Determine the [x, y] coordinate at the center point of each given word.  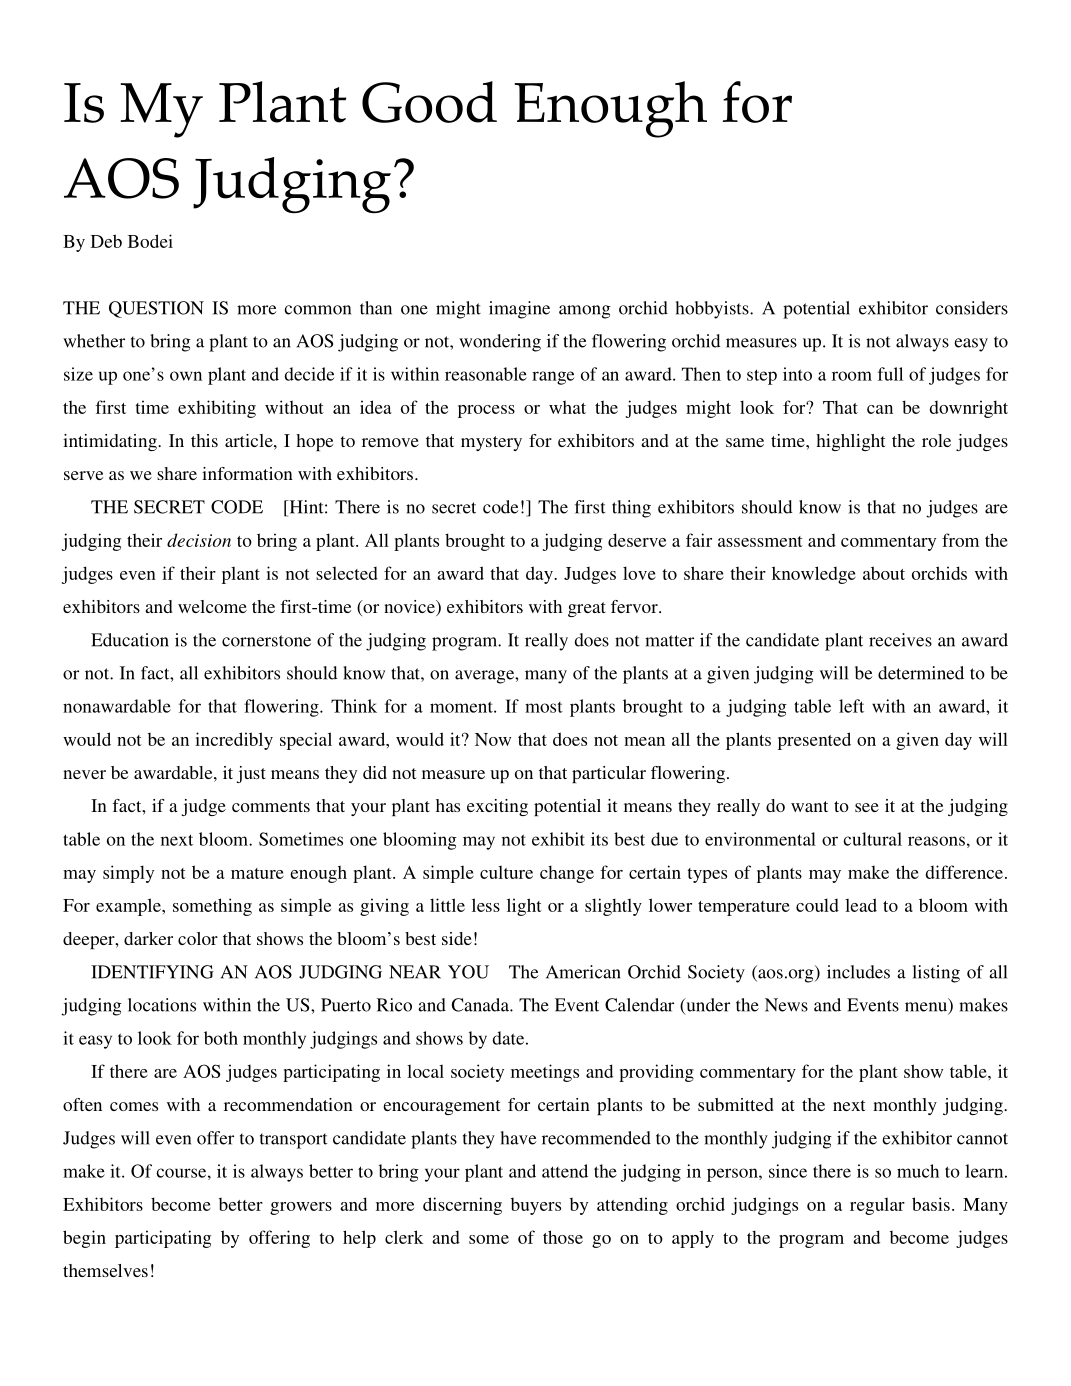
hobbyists [713, 310]
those [563, 1237]
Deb [106, 241]
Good [429, 102]
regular [877, 1206]
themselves [105, 1270]
